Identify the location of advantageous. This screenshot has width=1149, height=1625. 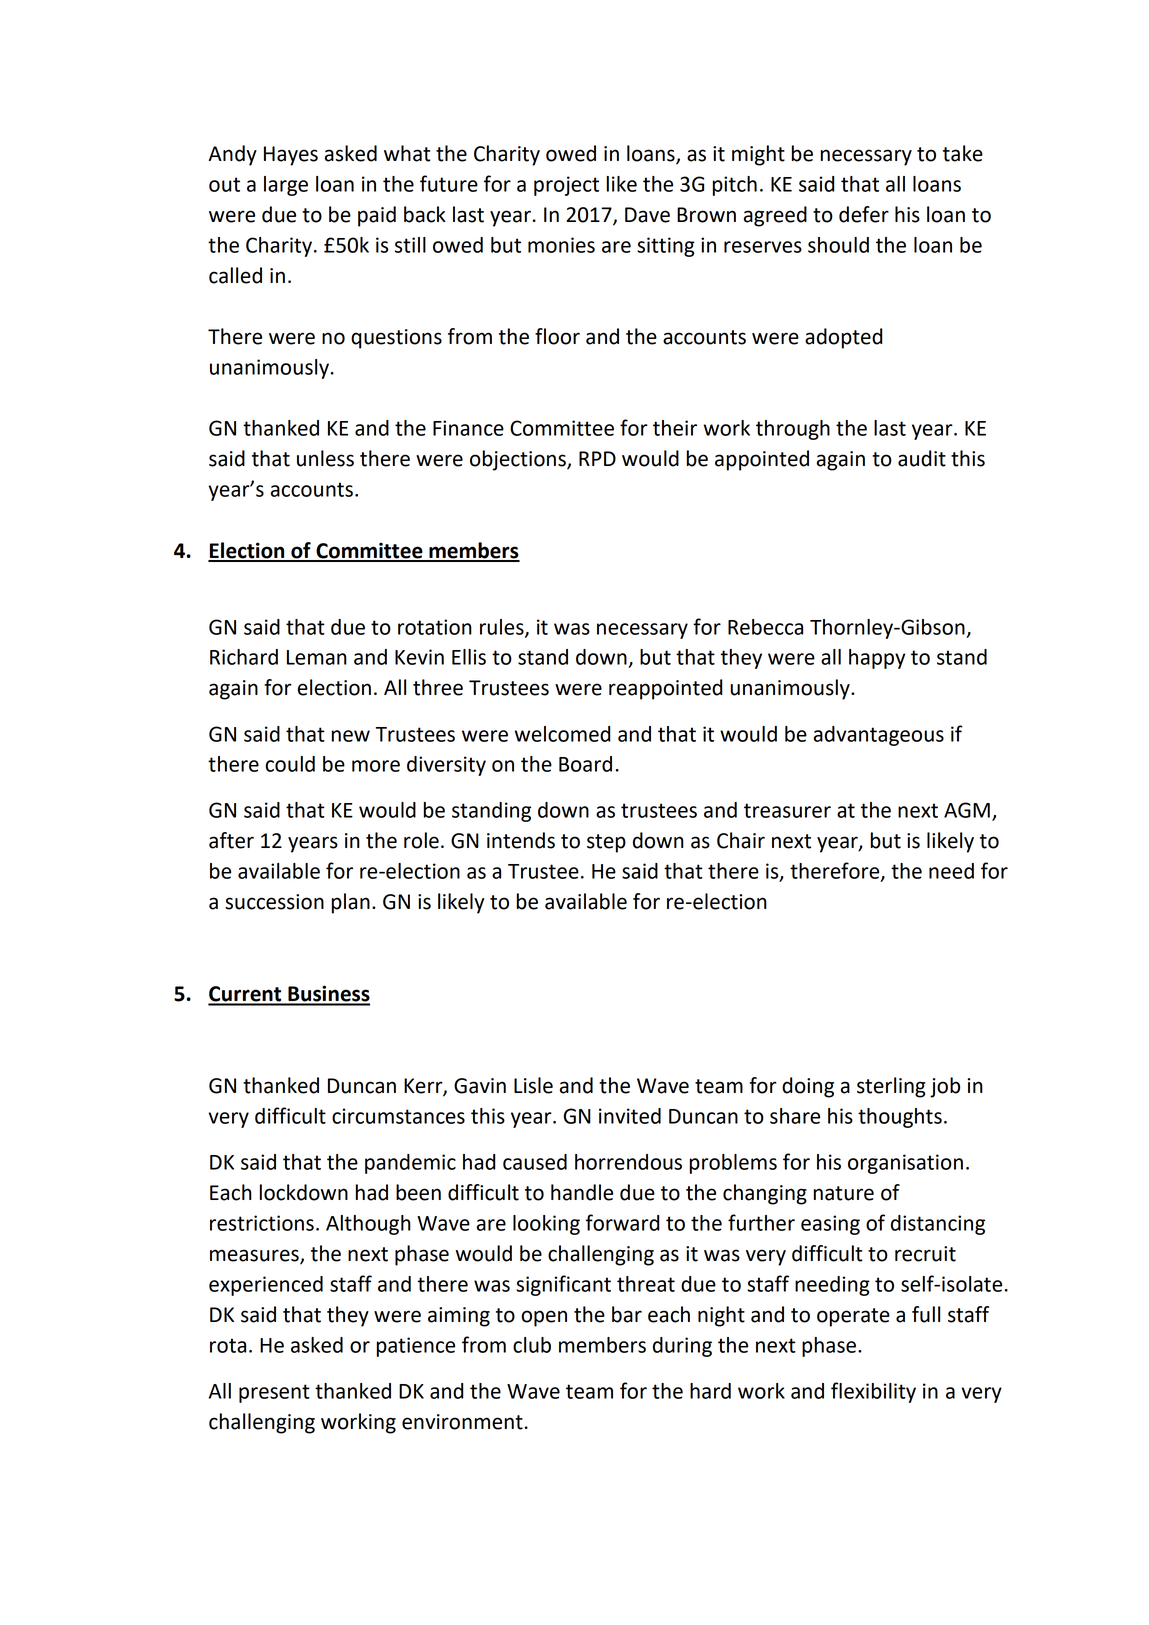
(879, 736).
